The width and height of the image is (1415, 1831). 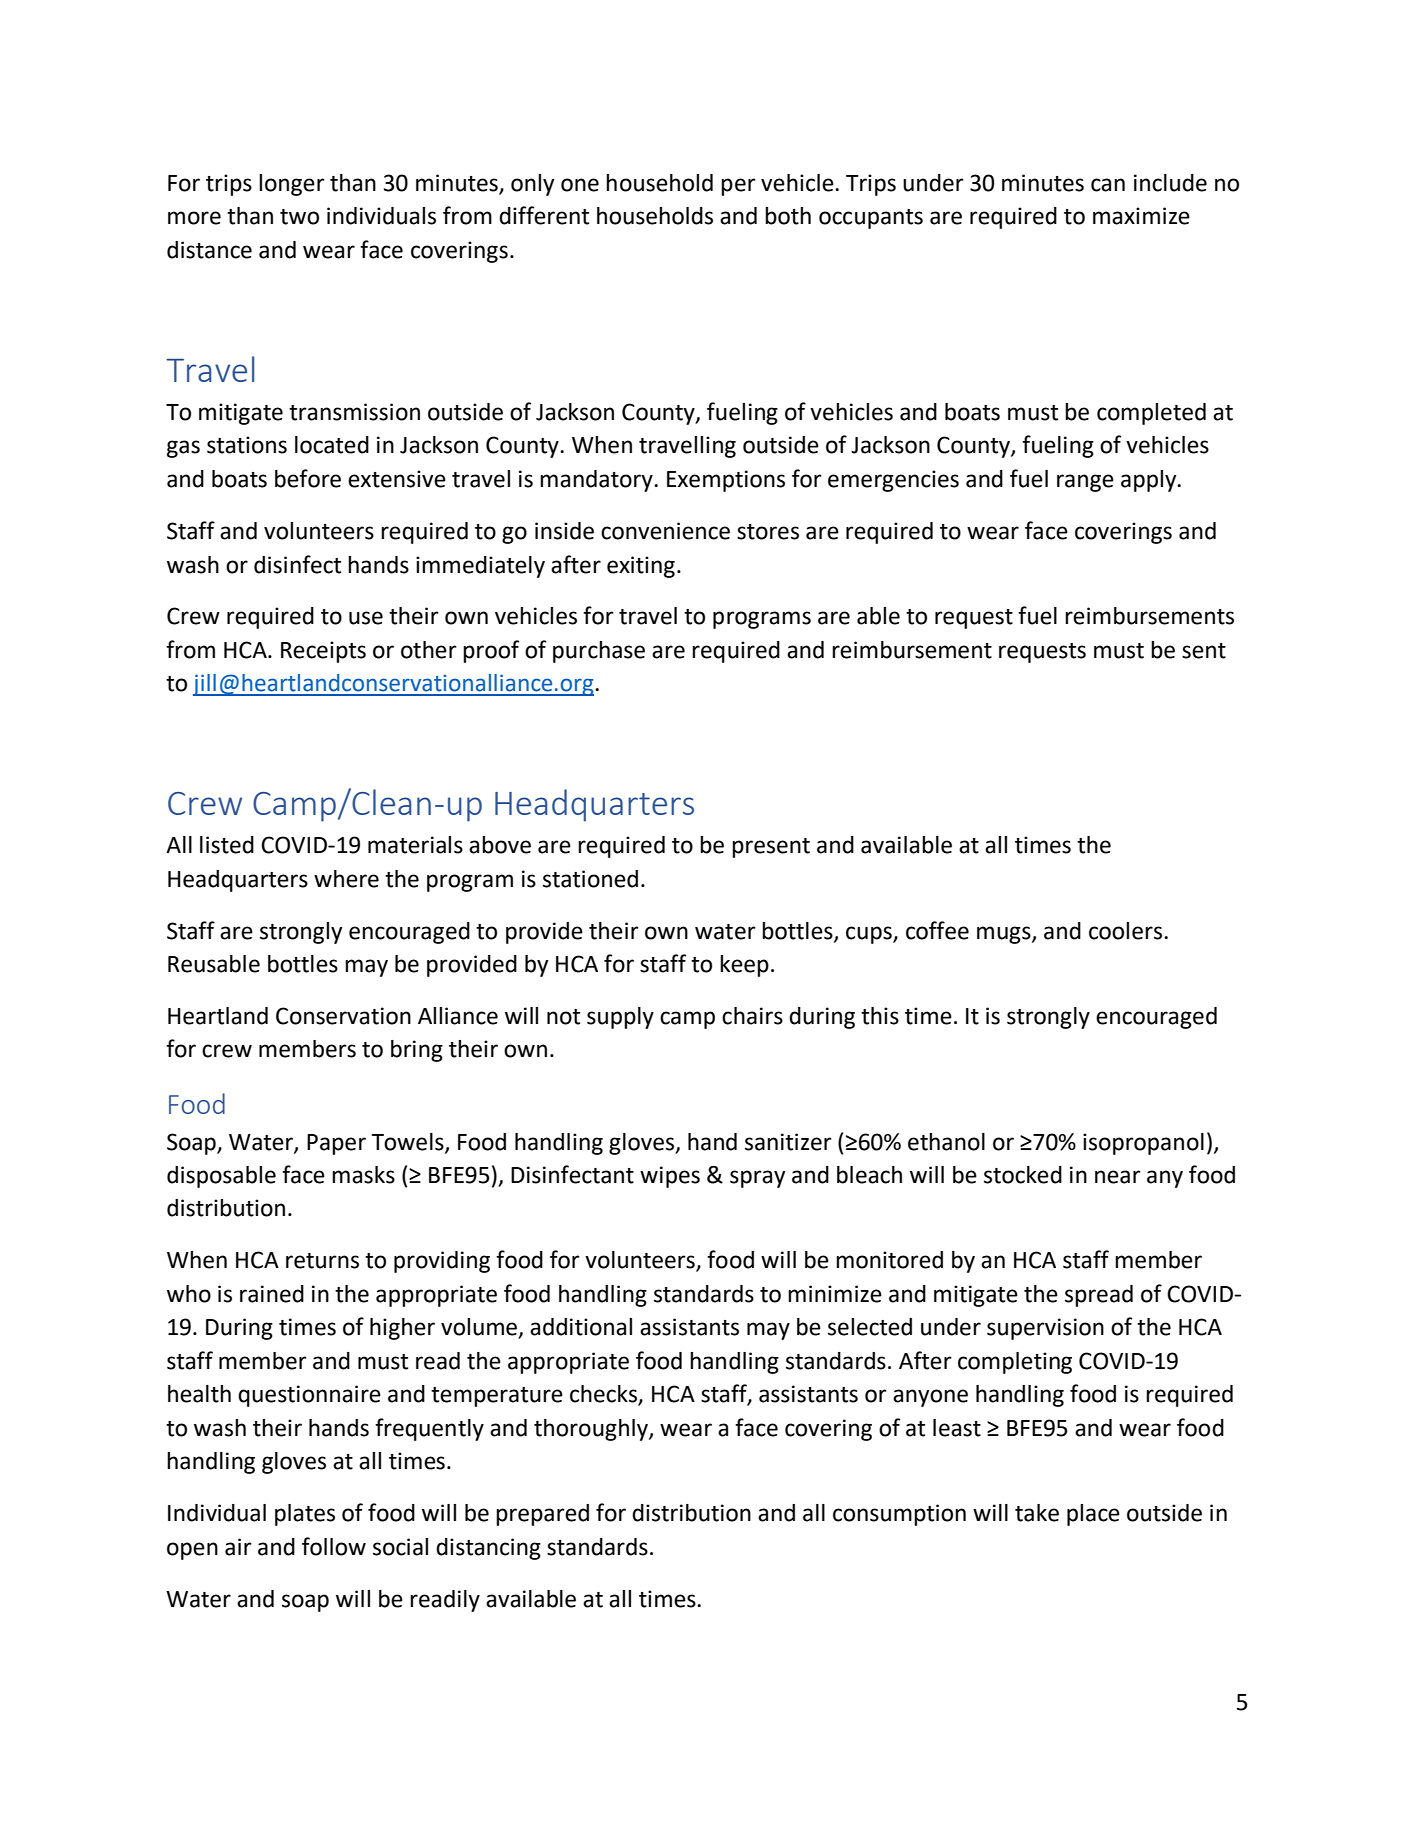 I want to click on range, so click(x=1085, y=483).
